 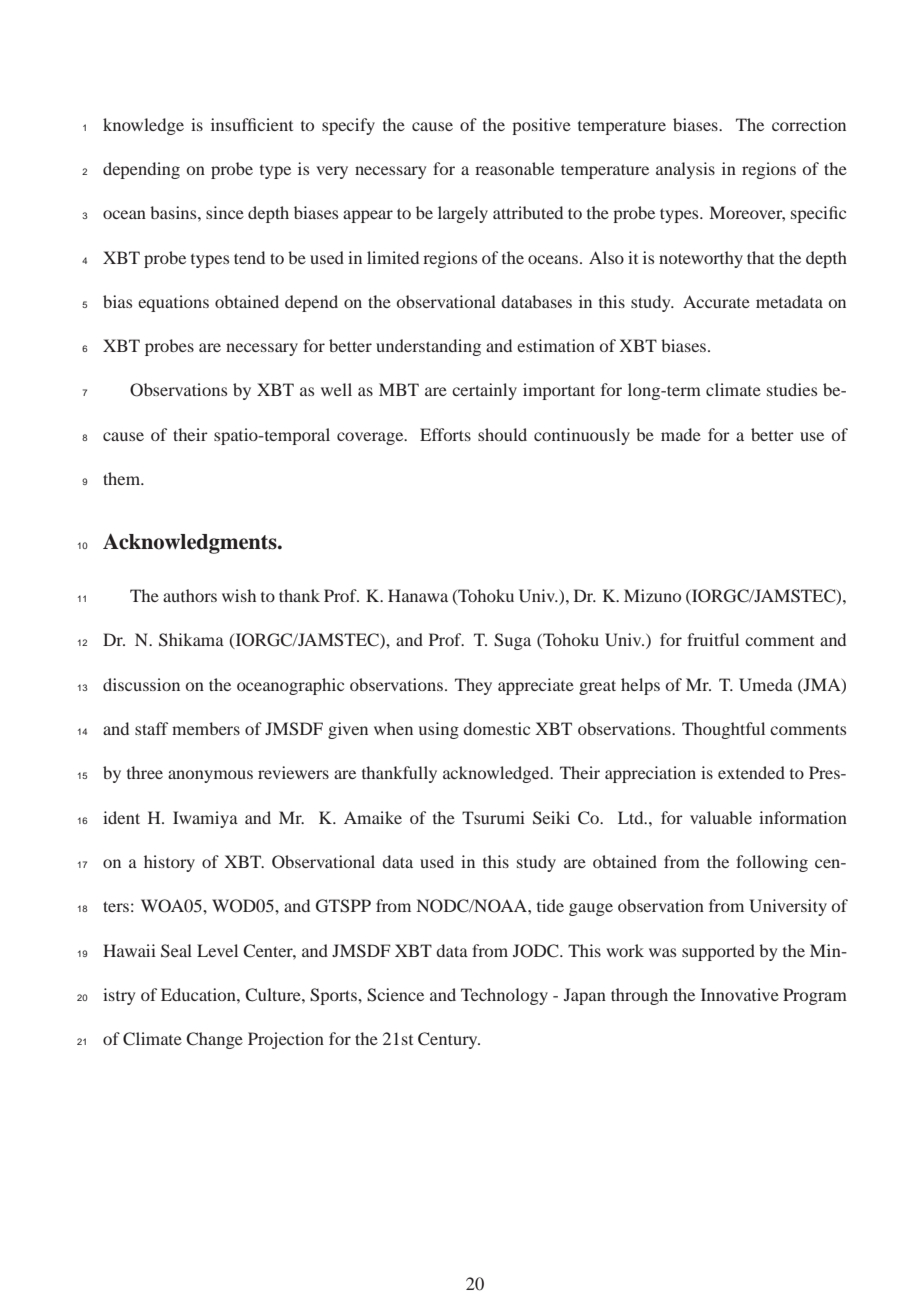 I want to click on insufficient, so click(x=252, y=124).
